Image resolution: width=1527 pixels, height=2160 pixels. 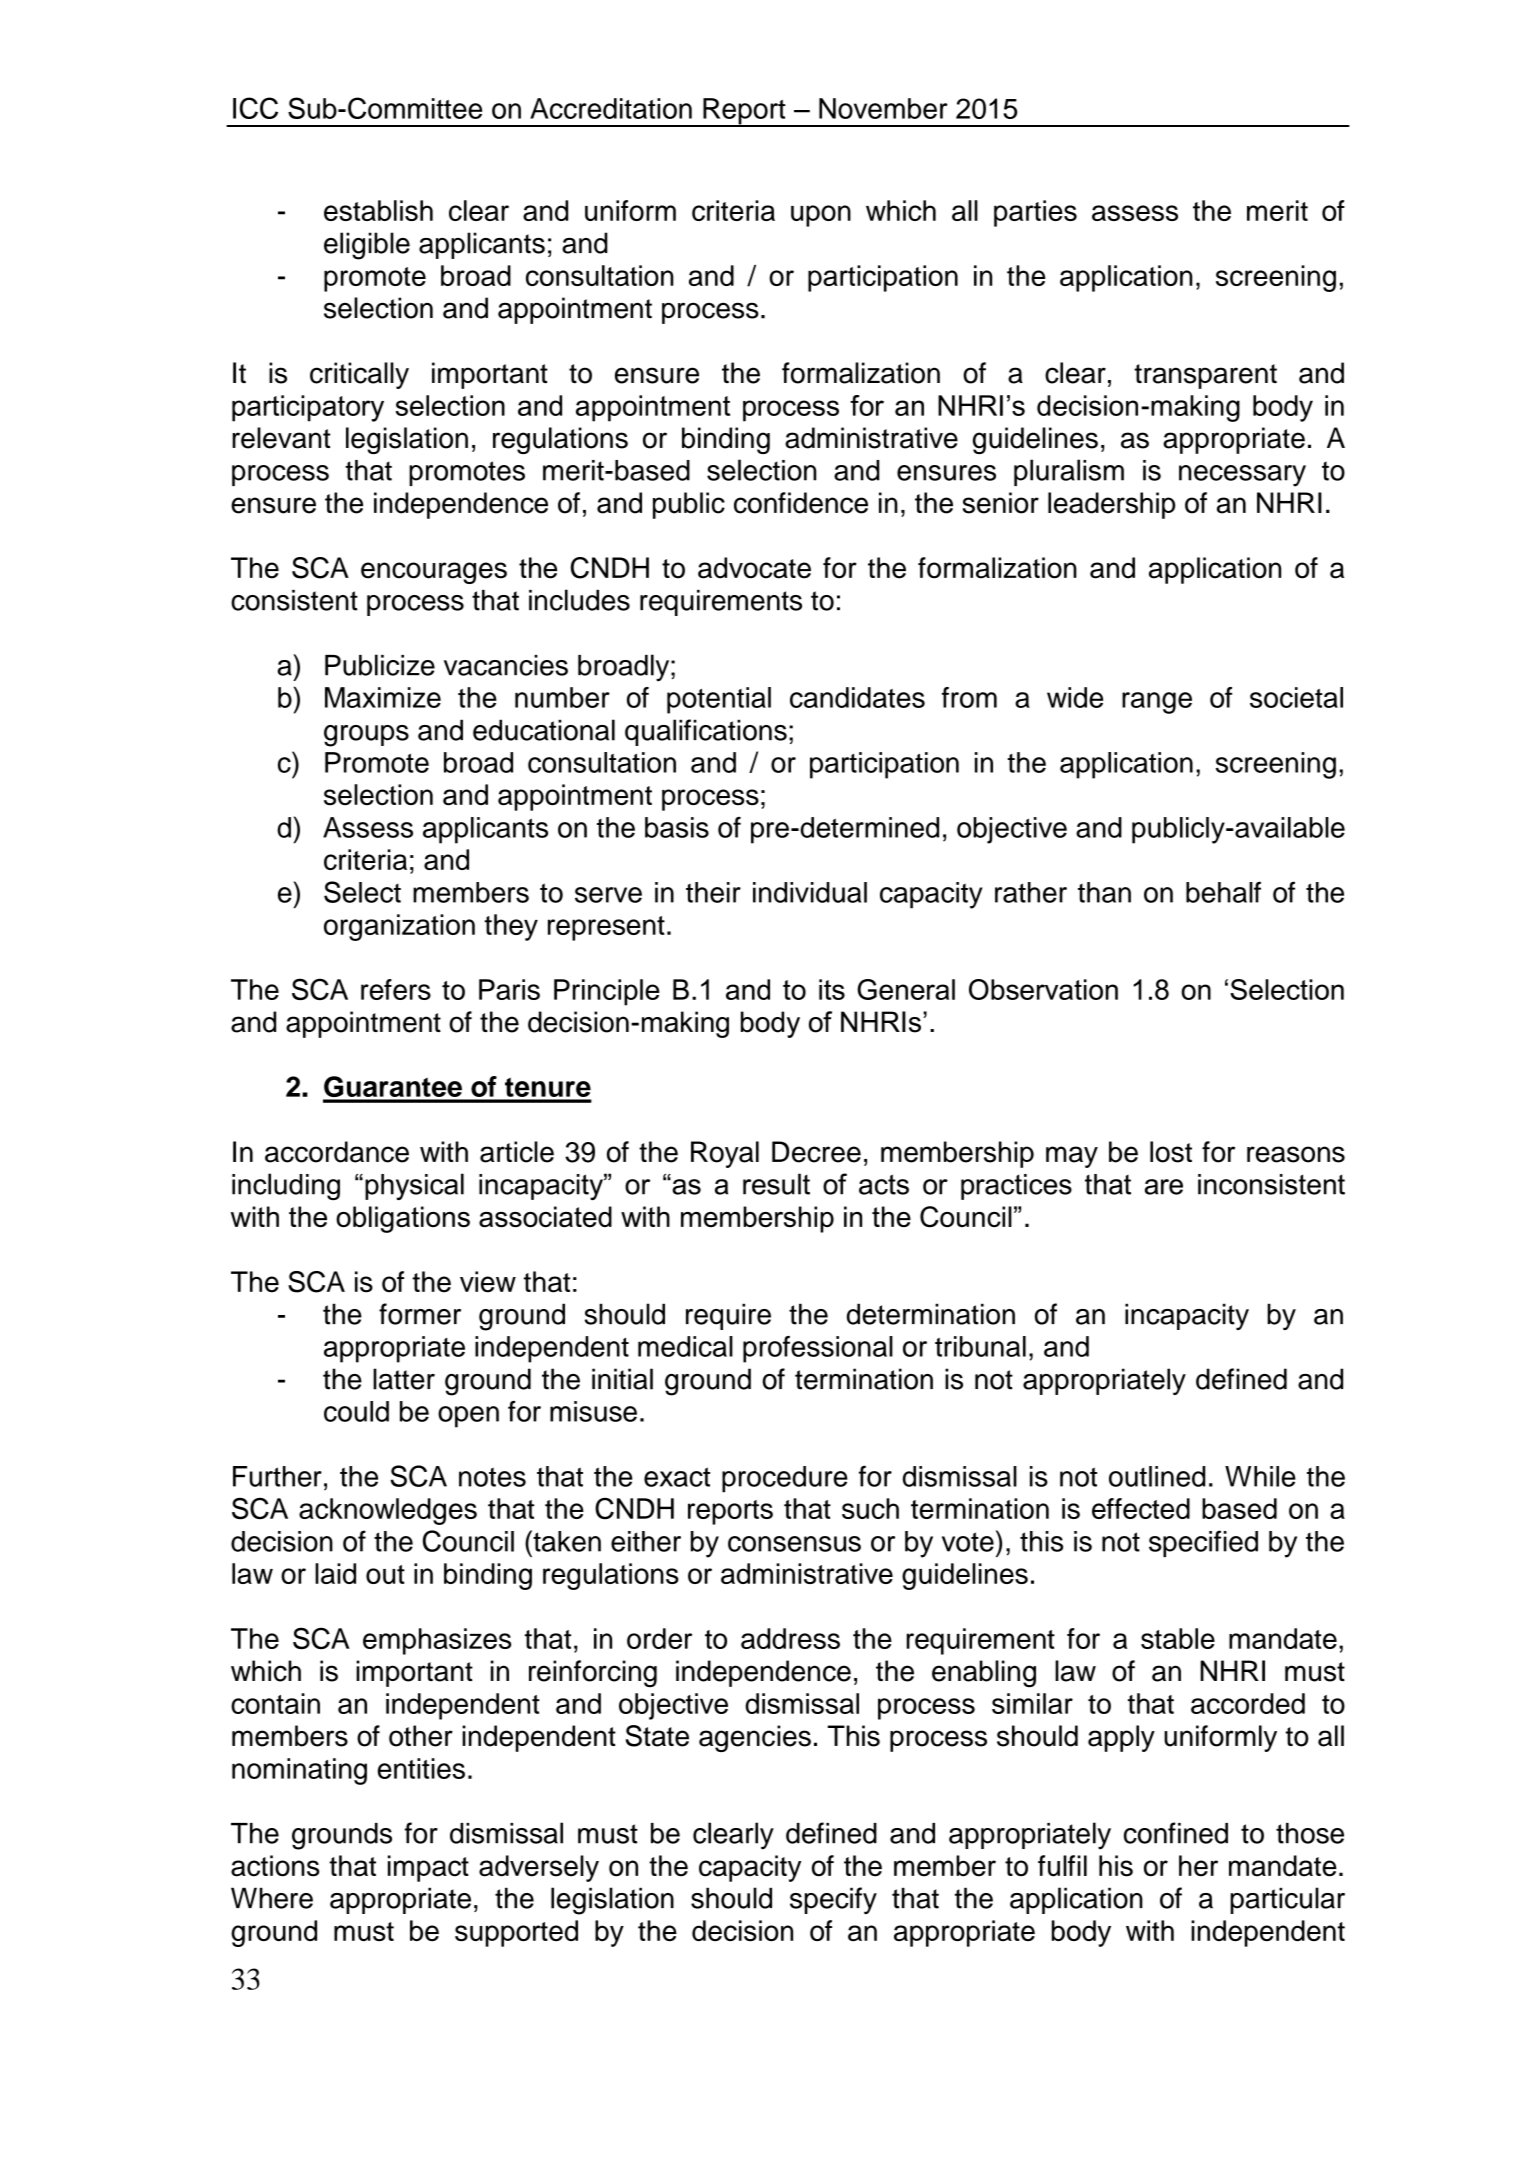 I want to click on its, so click(x=832, y=989).
